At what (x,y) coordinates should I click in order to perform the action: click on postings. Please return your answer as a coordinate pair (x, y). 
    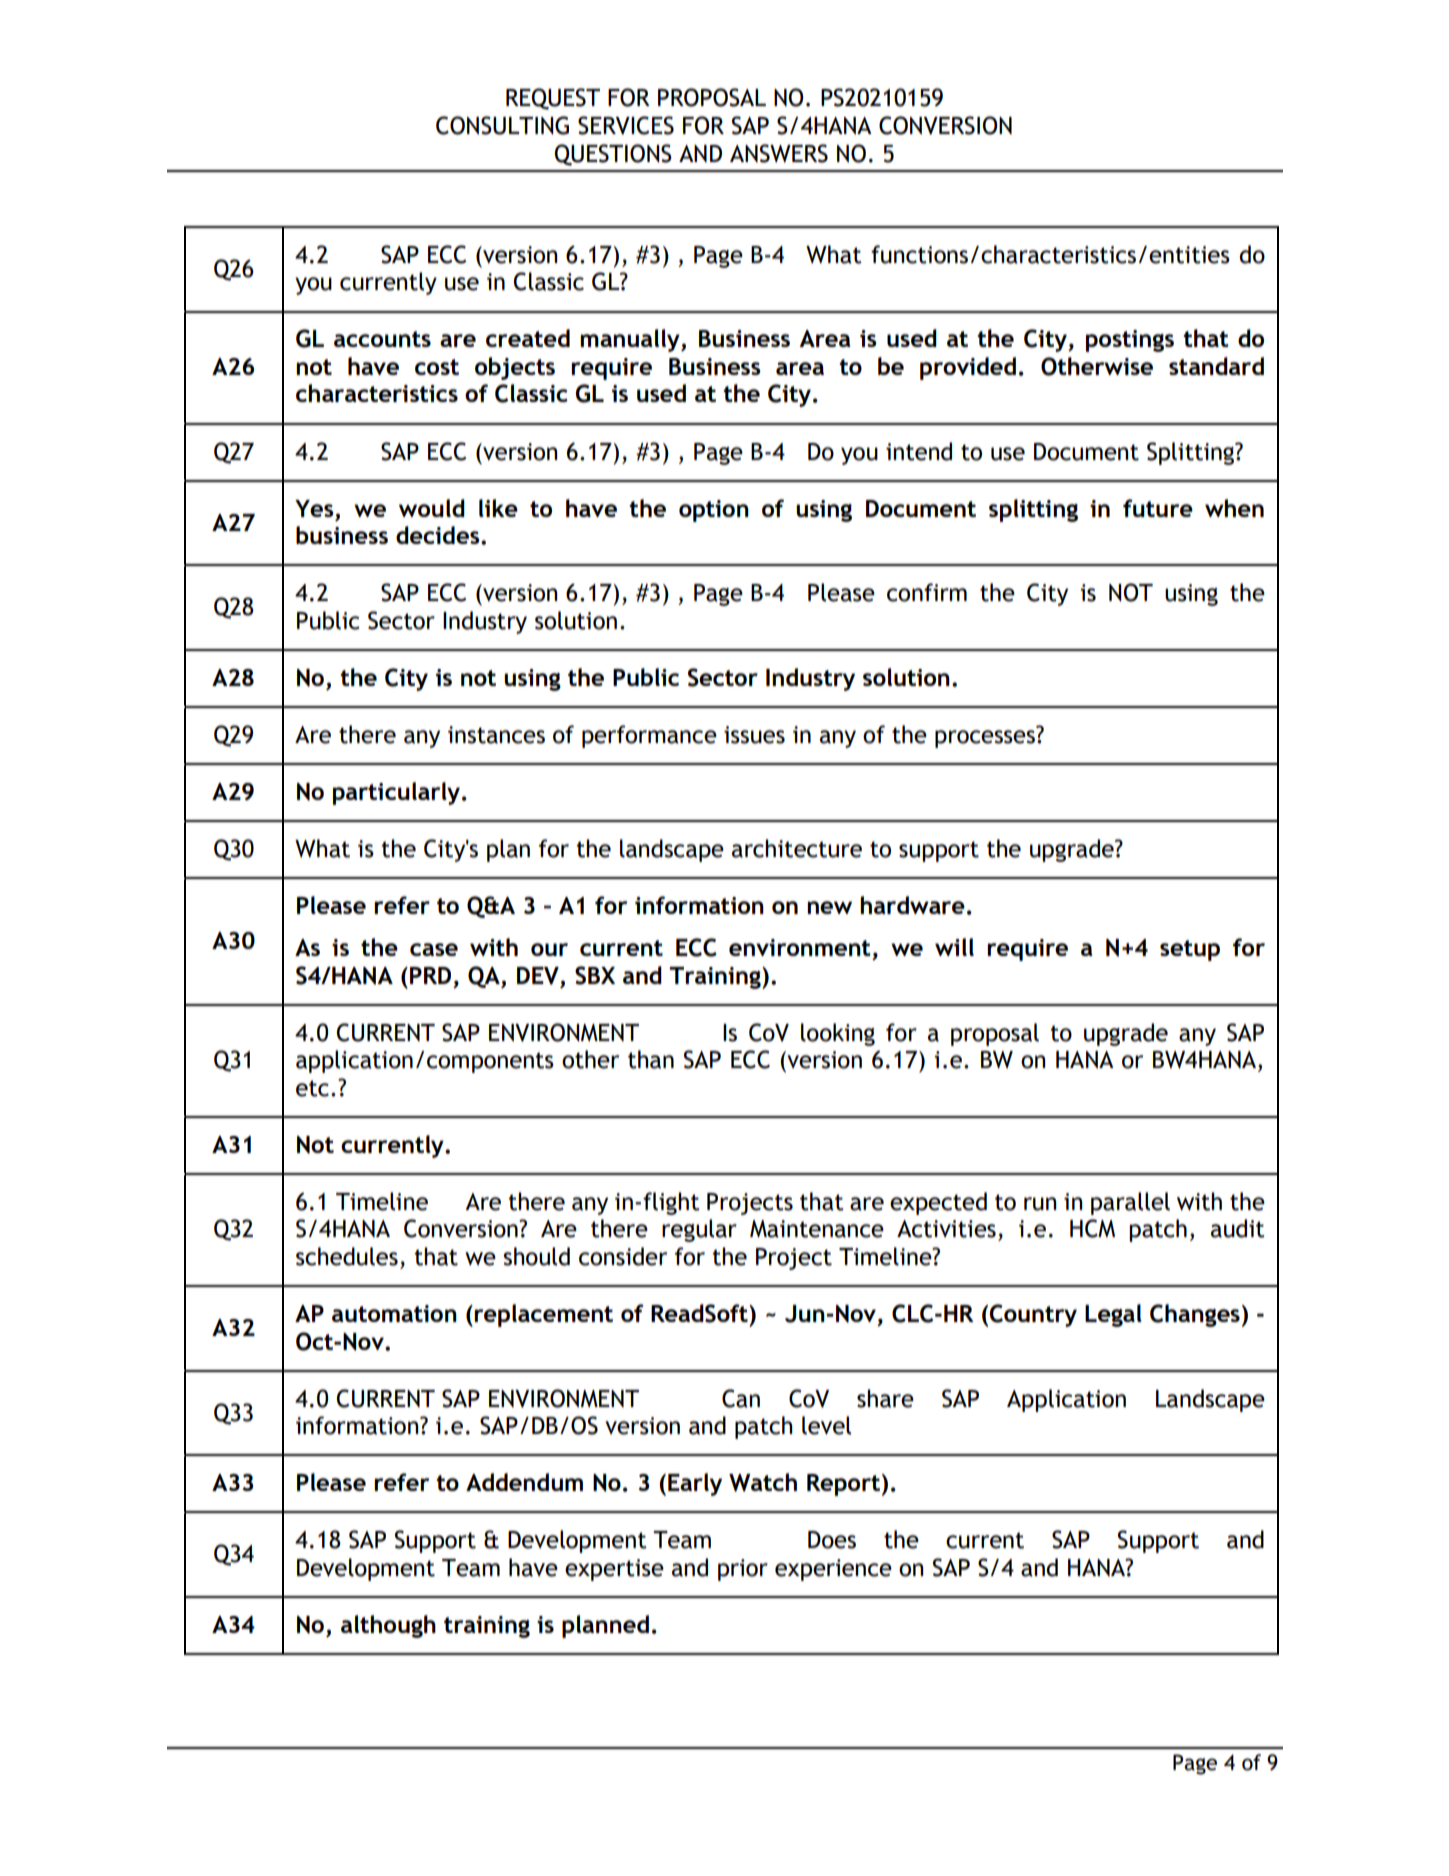
    Looking at the image, I should click on (1130, 341).
